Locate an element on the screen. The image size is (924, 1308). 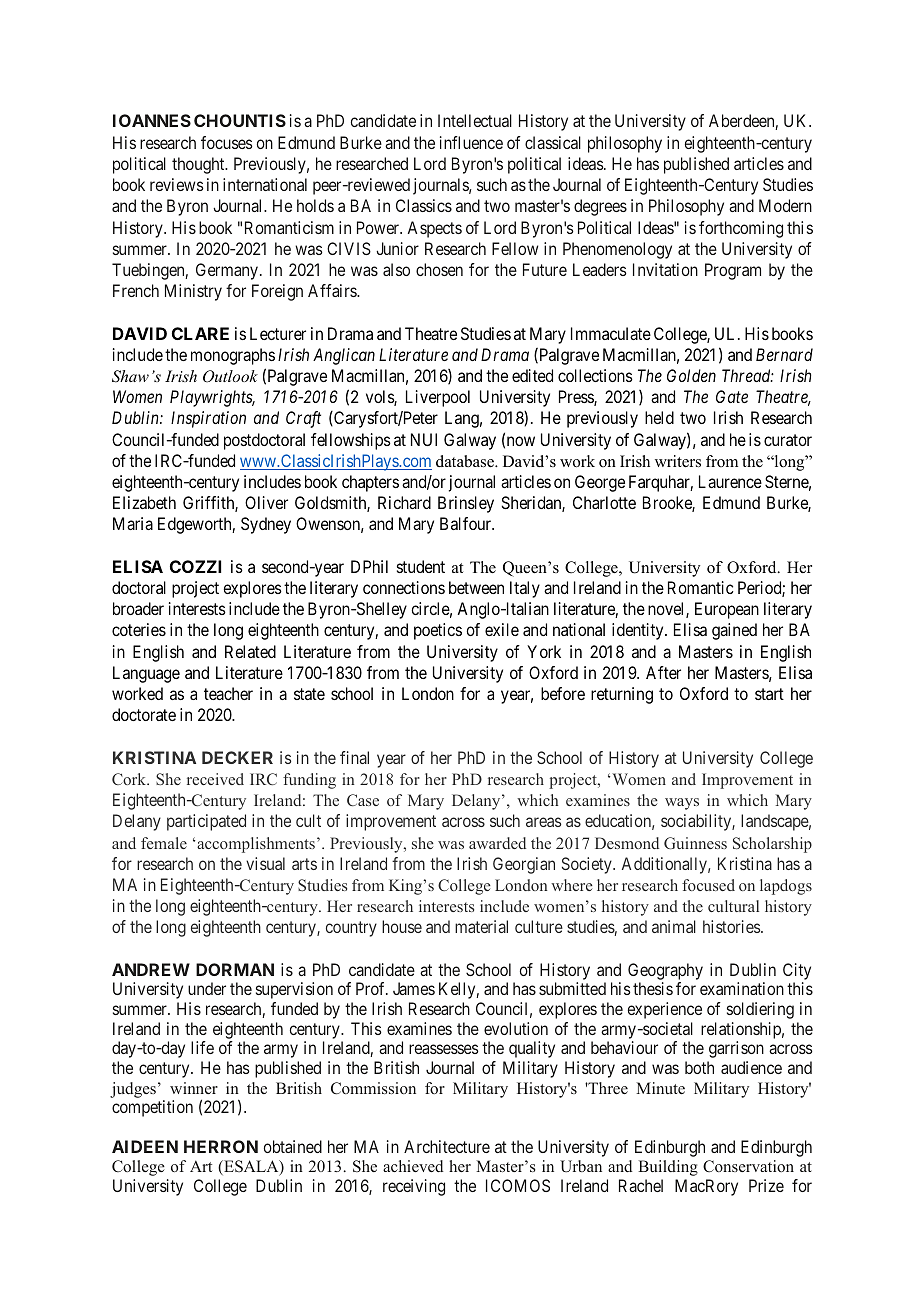
thought is located at coordinates (199, 165).
